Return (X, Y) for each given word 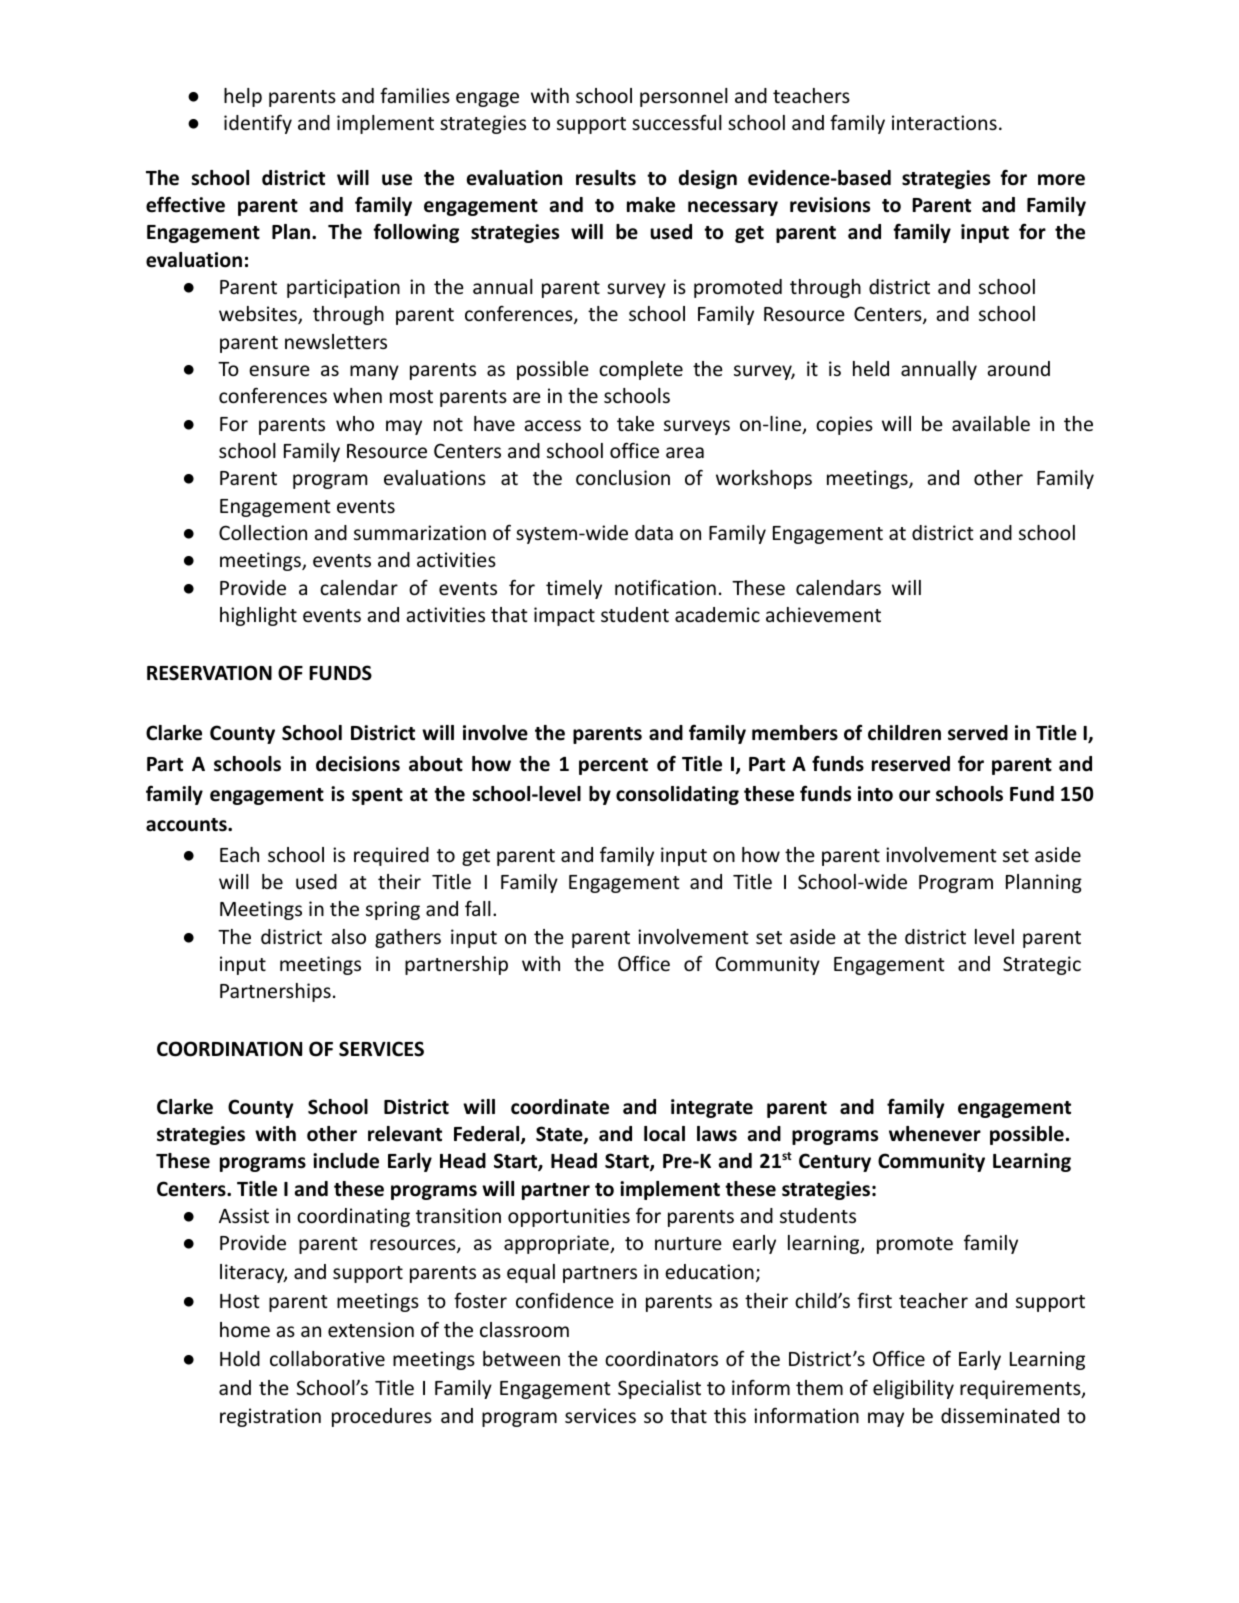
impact (564, 616)
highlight (258, 616)
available (991, 423)
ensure (279, 370)
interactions (944, 122)
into (875, 794)
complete (641, 370)
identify (258, 124)
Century (835, 1162)
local (664, 1134)
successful (677, 122)
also (348, 936)
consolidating (677, 795)
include (346, 1161)
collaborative (327, 1358)
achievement (823, 614)
